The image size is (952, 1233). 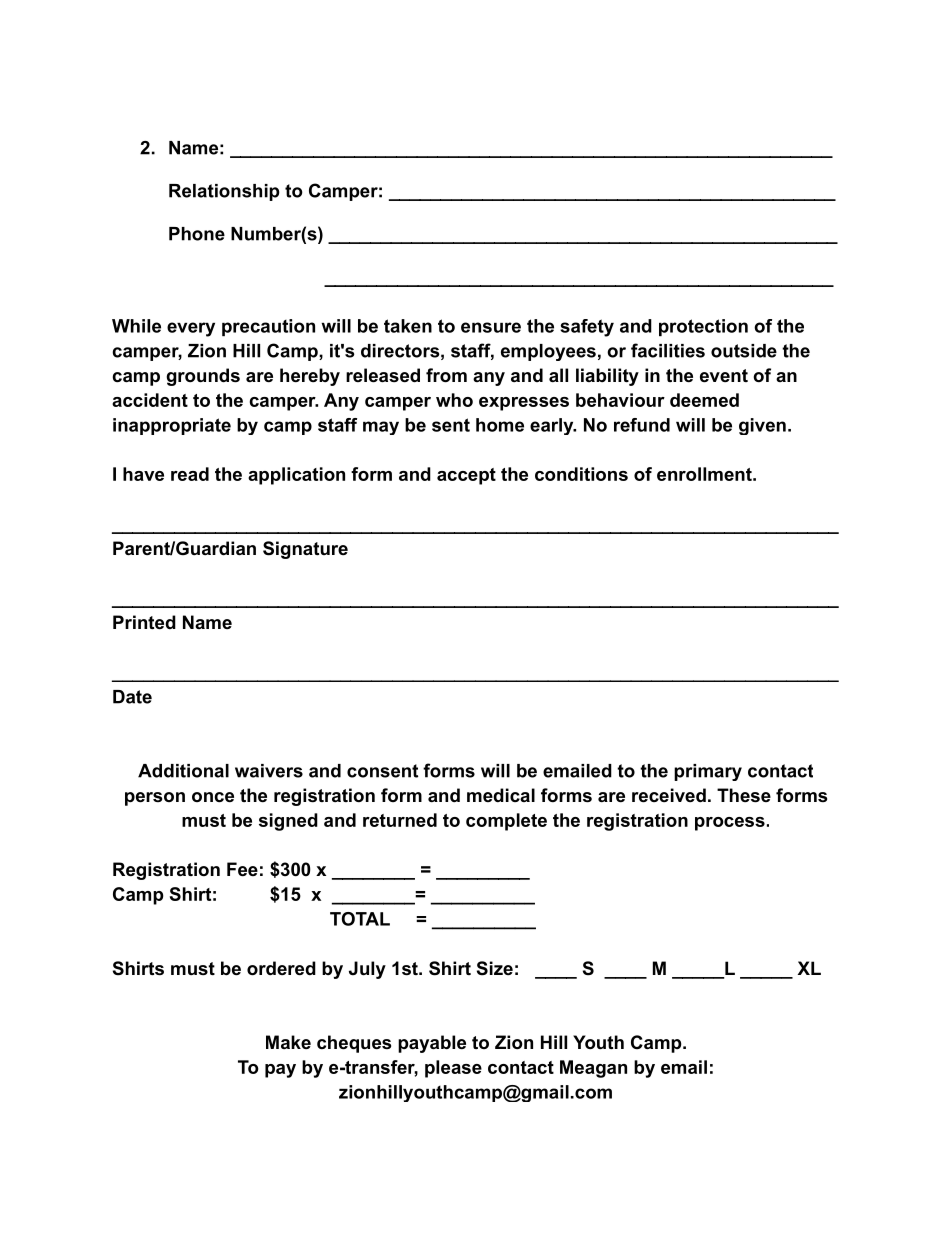 I want to click on payable, so click(x=432, y=1044).
